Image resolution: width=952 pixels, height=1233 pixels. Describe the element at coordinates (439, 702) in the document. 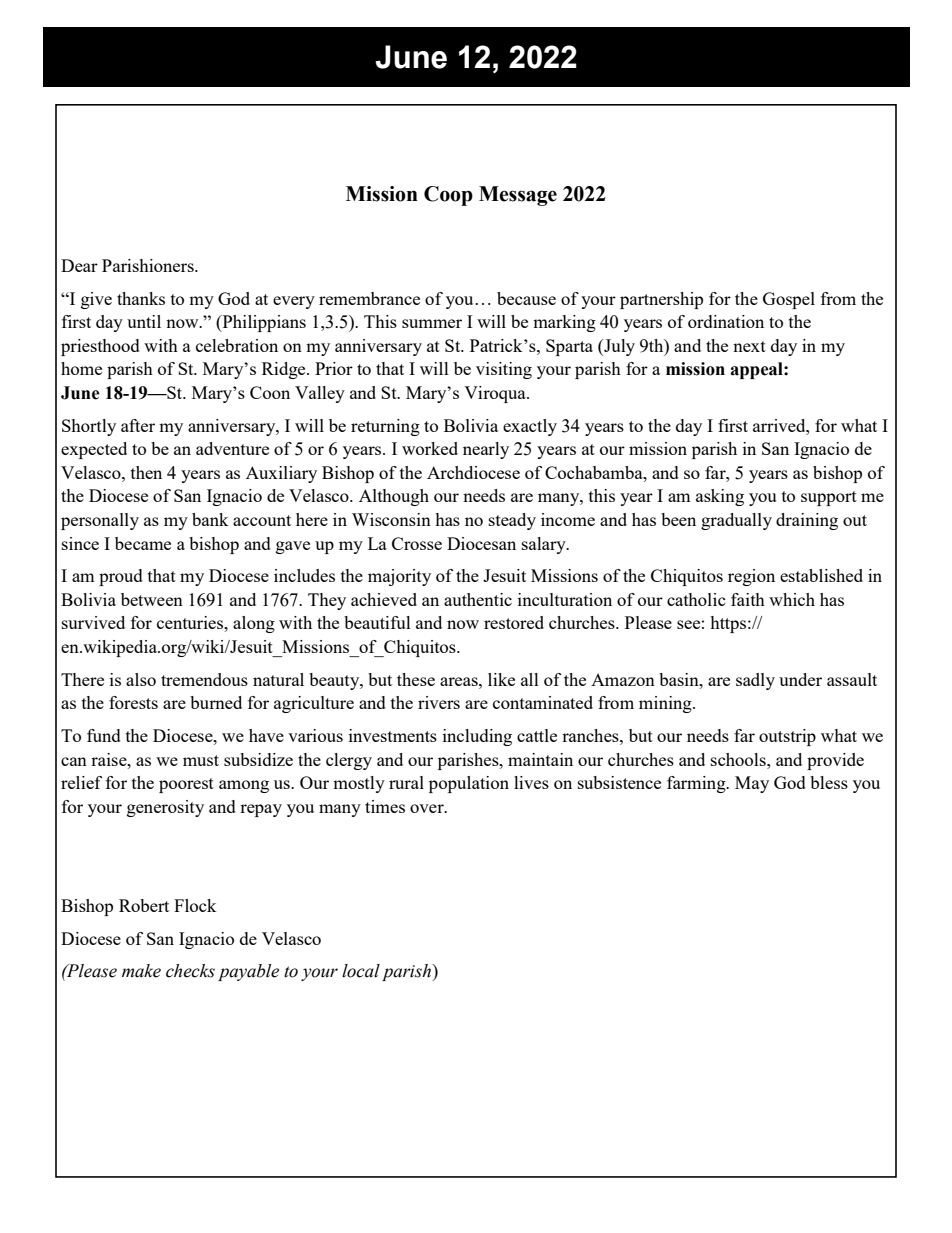

I see `rivers` at that location.
